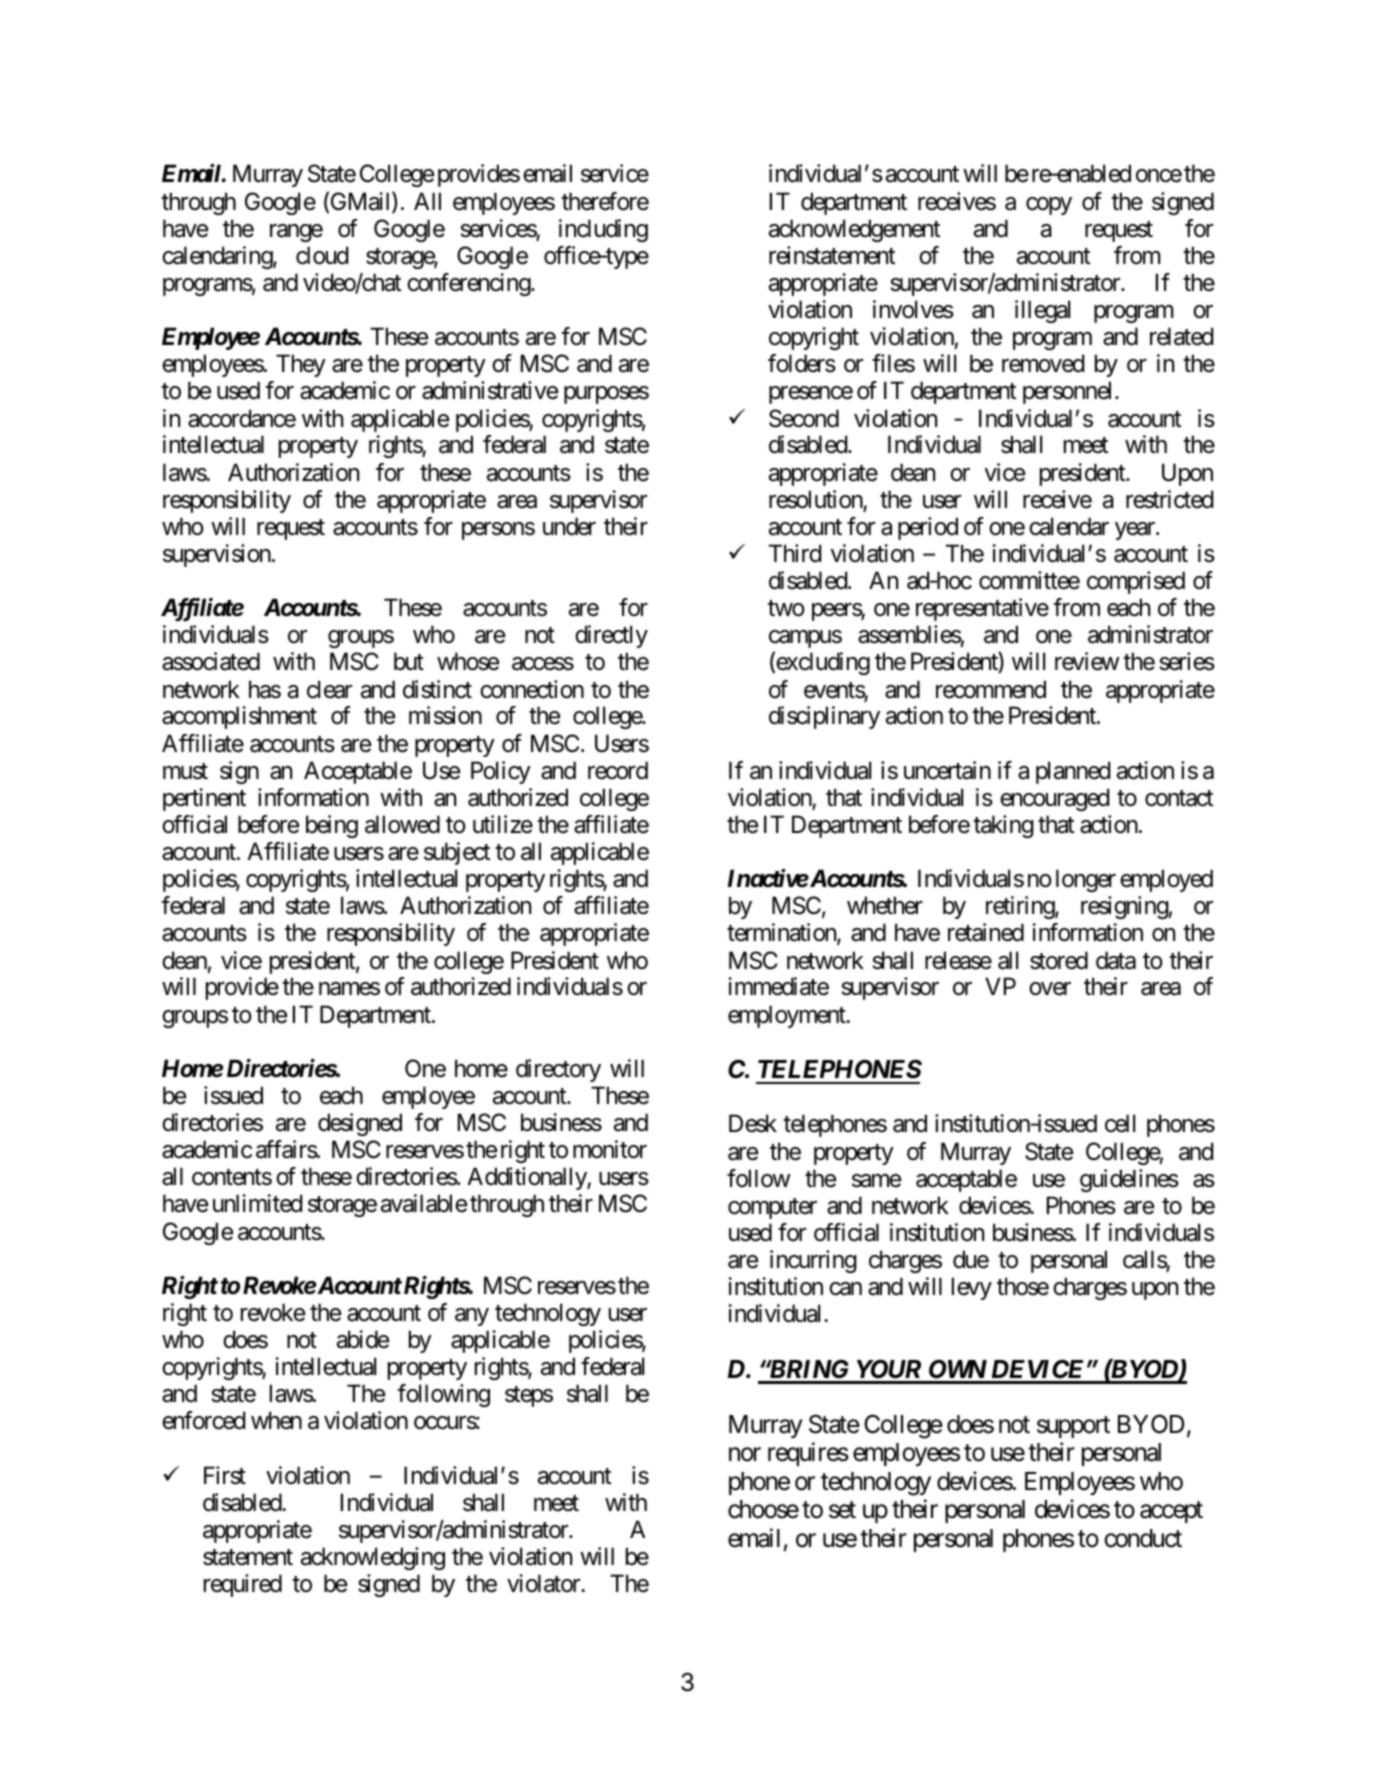  I want to click on acknowledging, so click(373, 1558).
